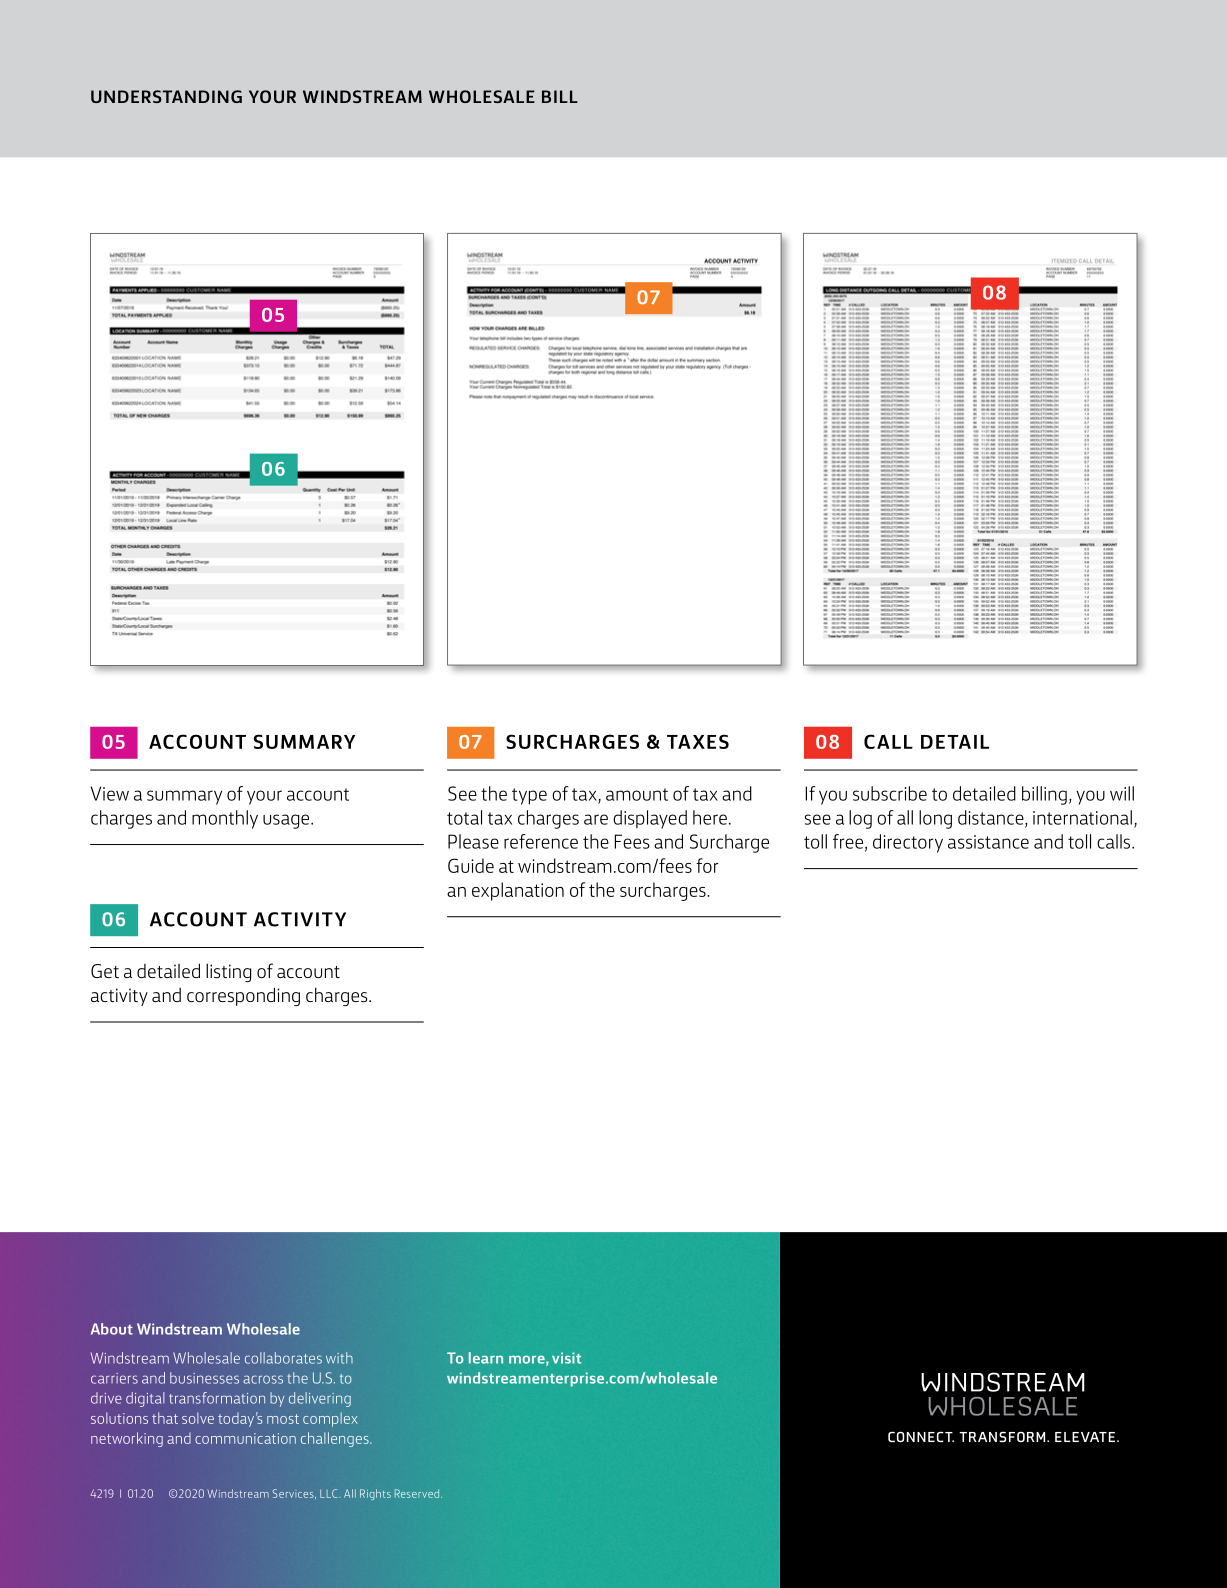  Describe the element at coordinates (245, 1438) in the screenshot. I see `communication` at that location.
